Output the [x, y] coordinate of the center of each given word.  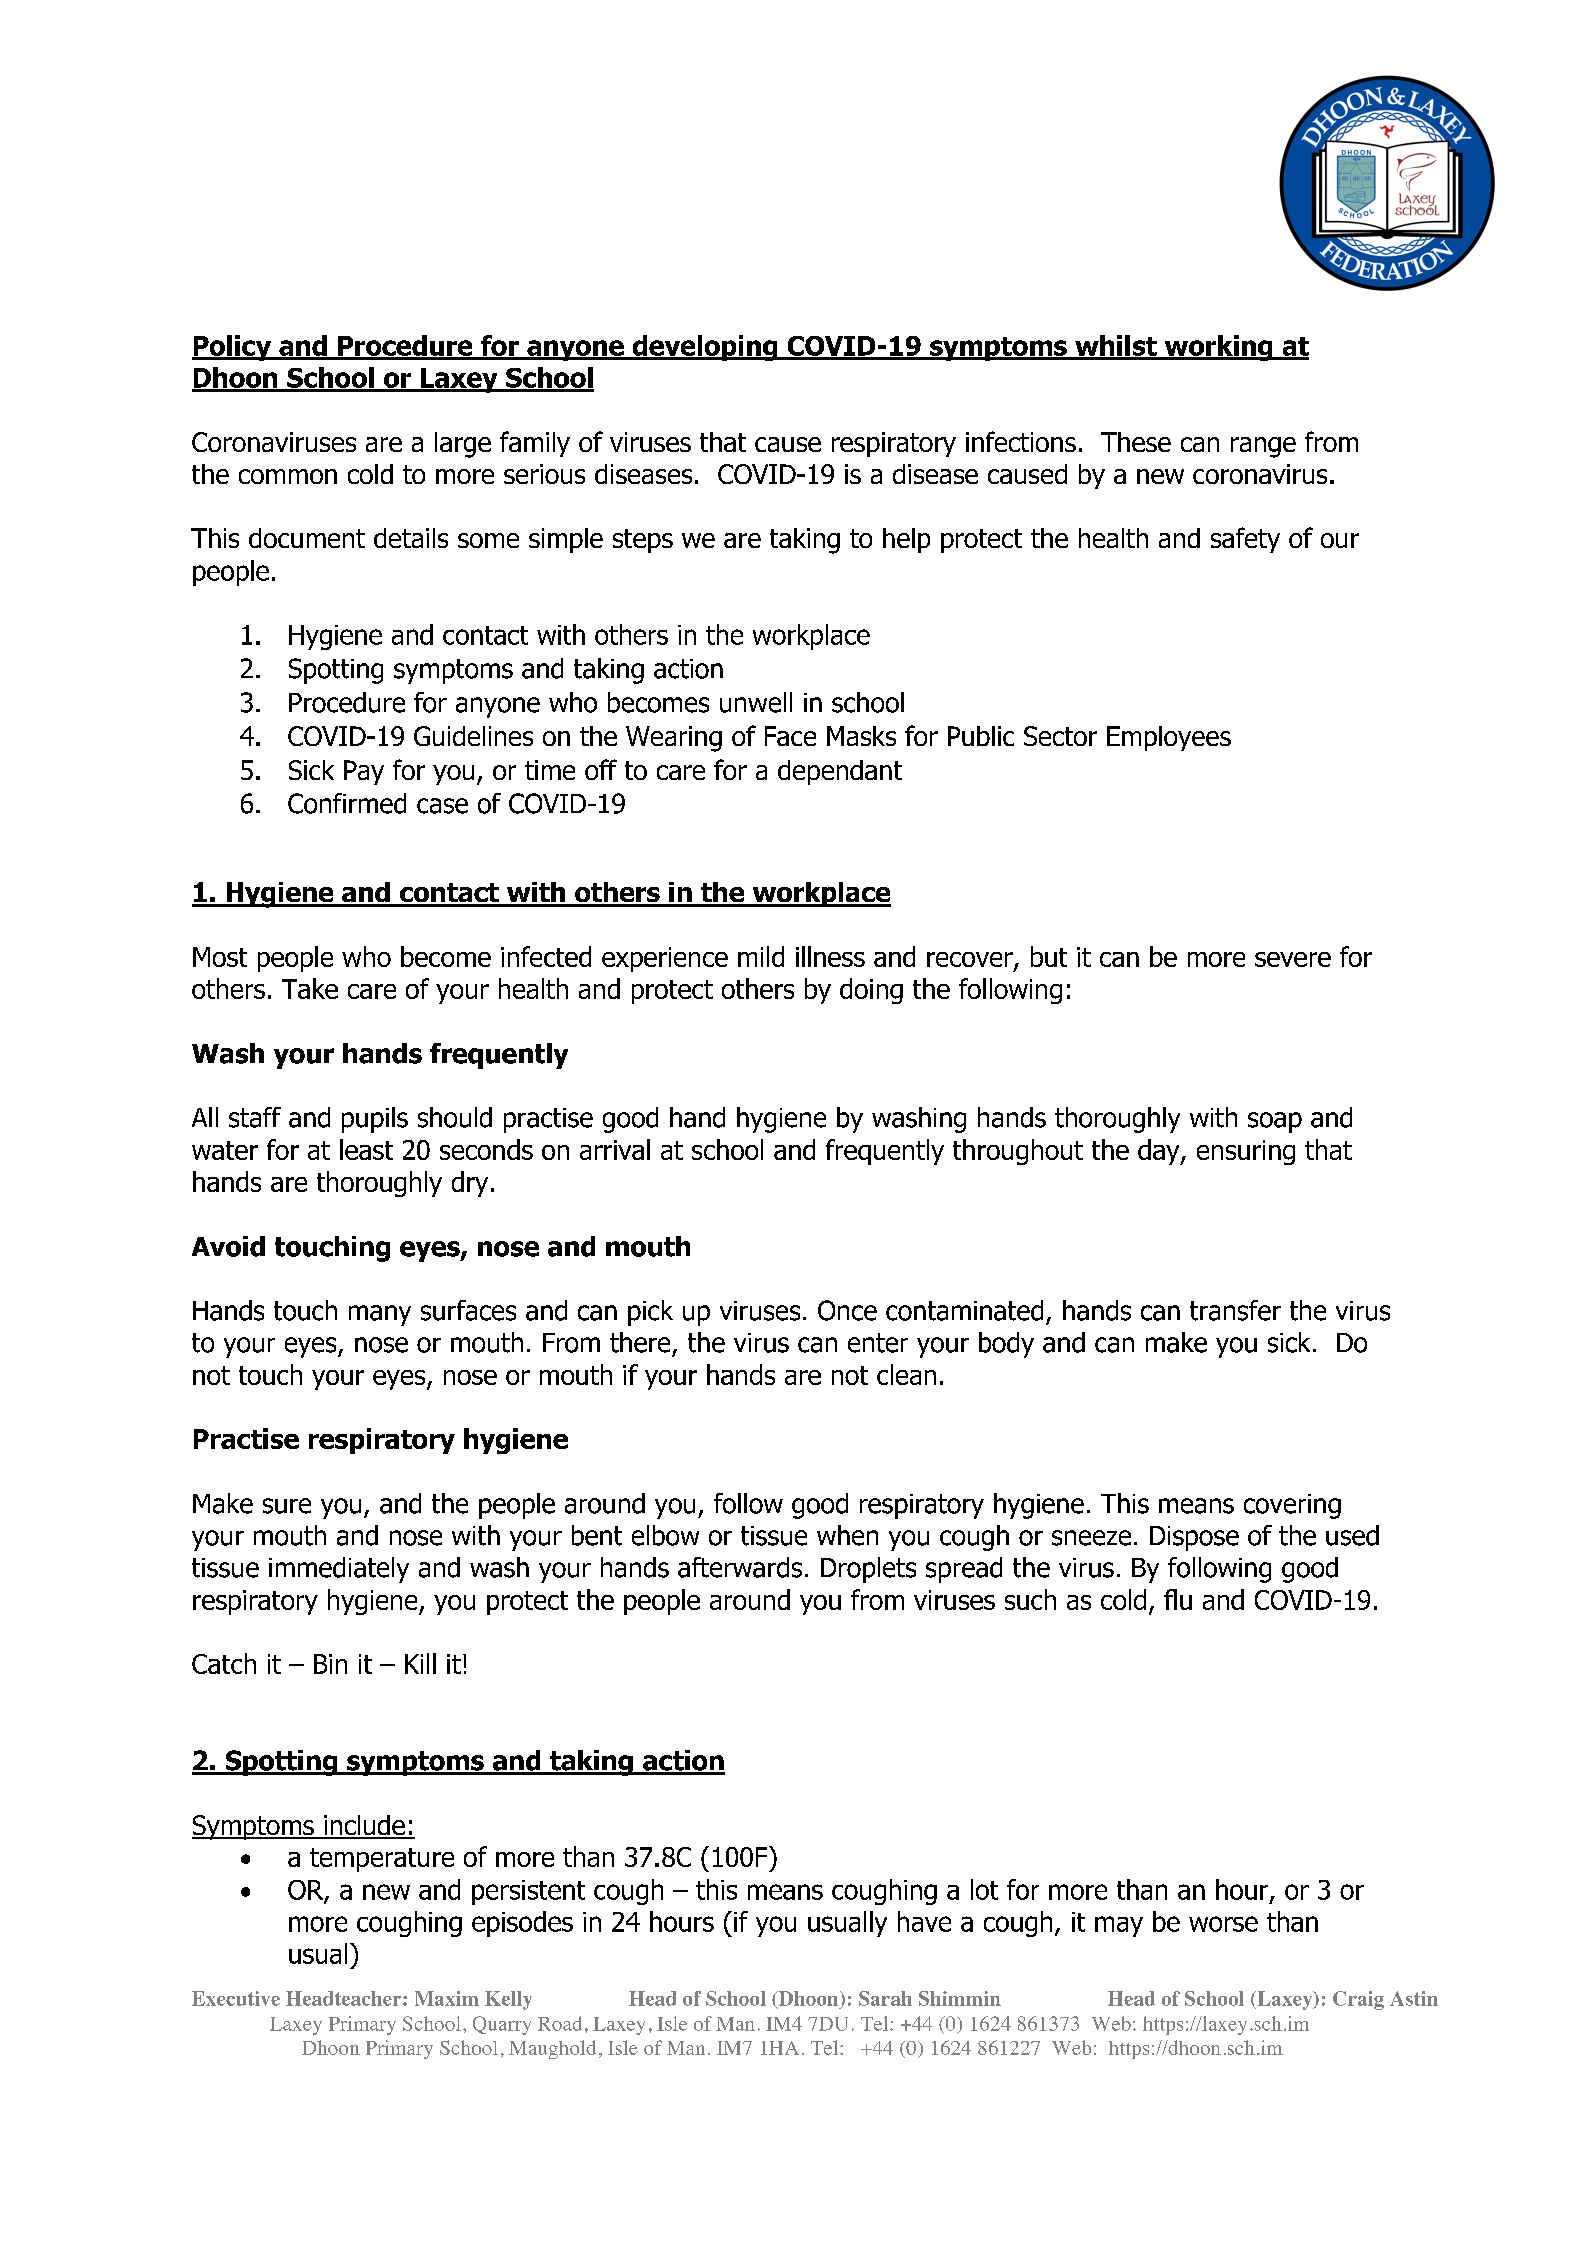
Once [847, 1310]
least [366, 1149]
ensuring [1246, 1152]
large [463, 445]
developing [705, 348]
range [1263, 447]
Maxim [447, 1998]
